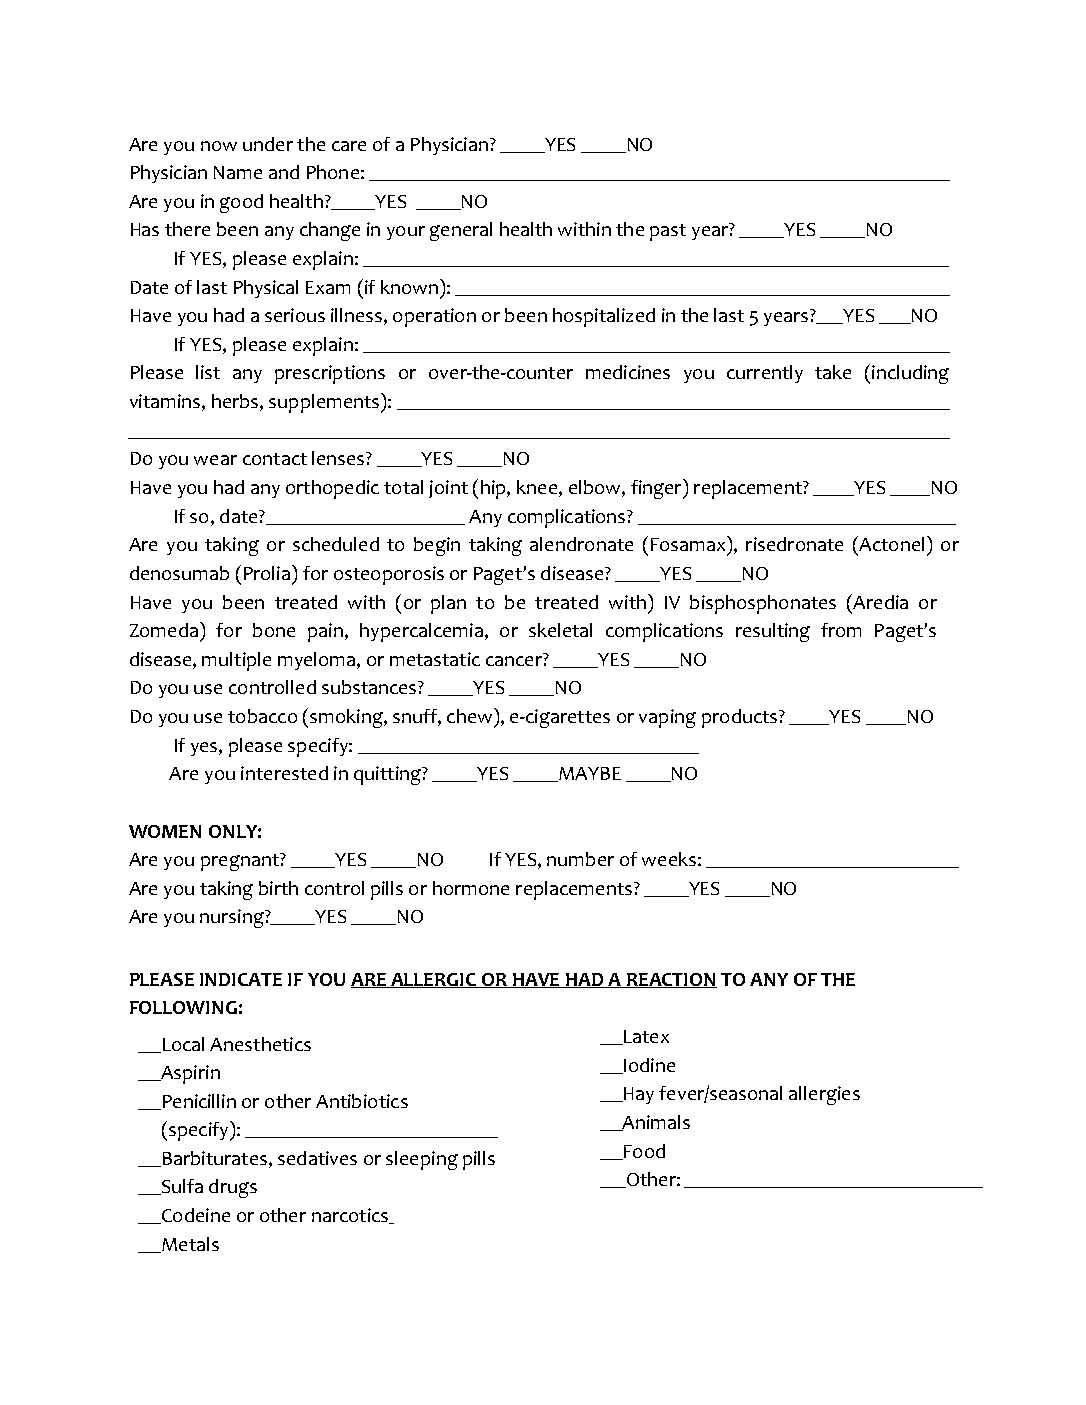 The width and height of the screenshot is (1086, 1405). What do you see at coordinates (422, 1160) in the screenshot?
I see `sleeping` at bounding box center [422, 1160].
